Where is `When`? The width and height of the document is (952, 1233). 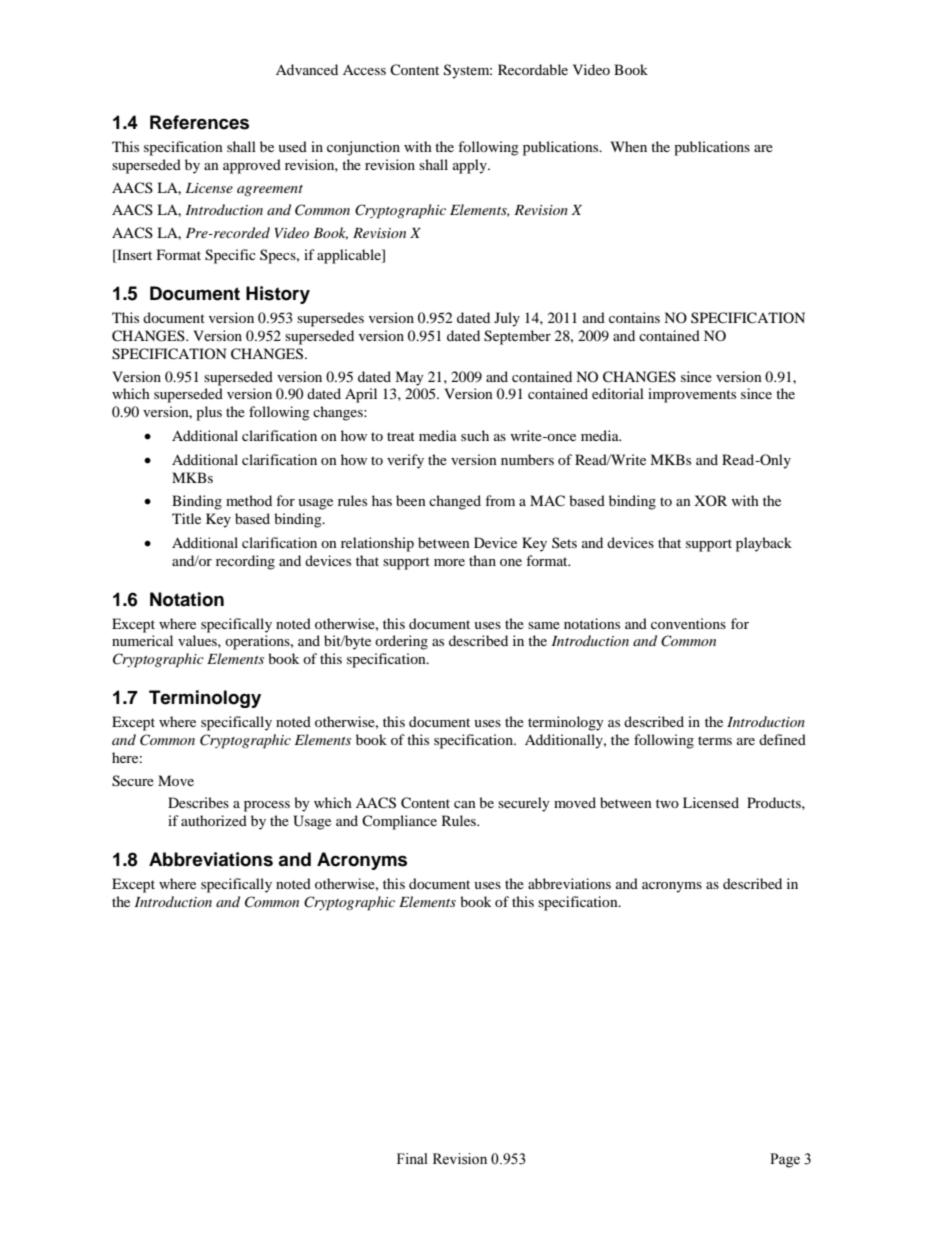 When is located at coordinates (629, 146).
